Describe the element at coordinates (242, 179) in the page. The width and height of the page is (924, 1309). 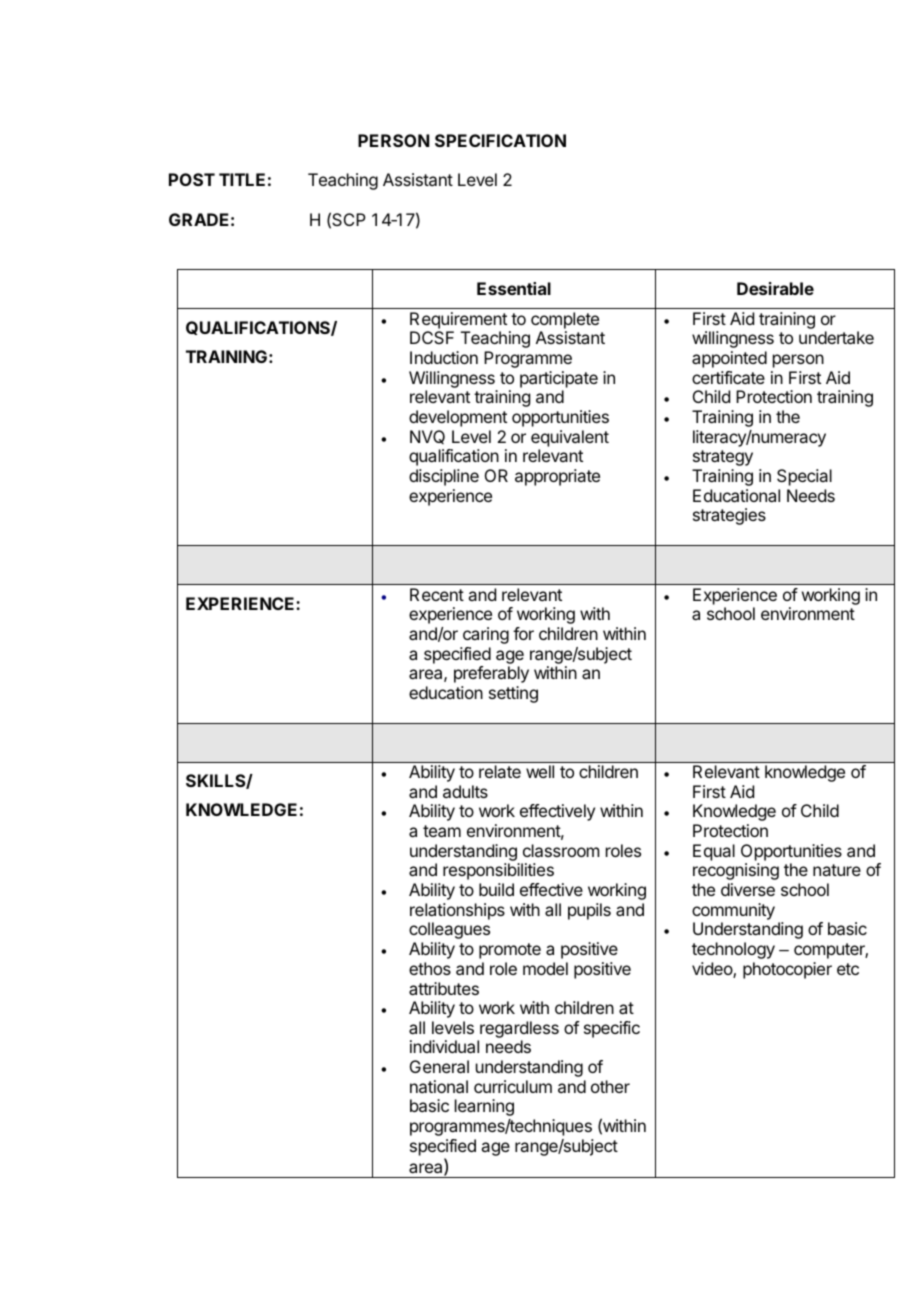
I see `TITLE` at that location.
